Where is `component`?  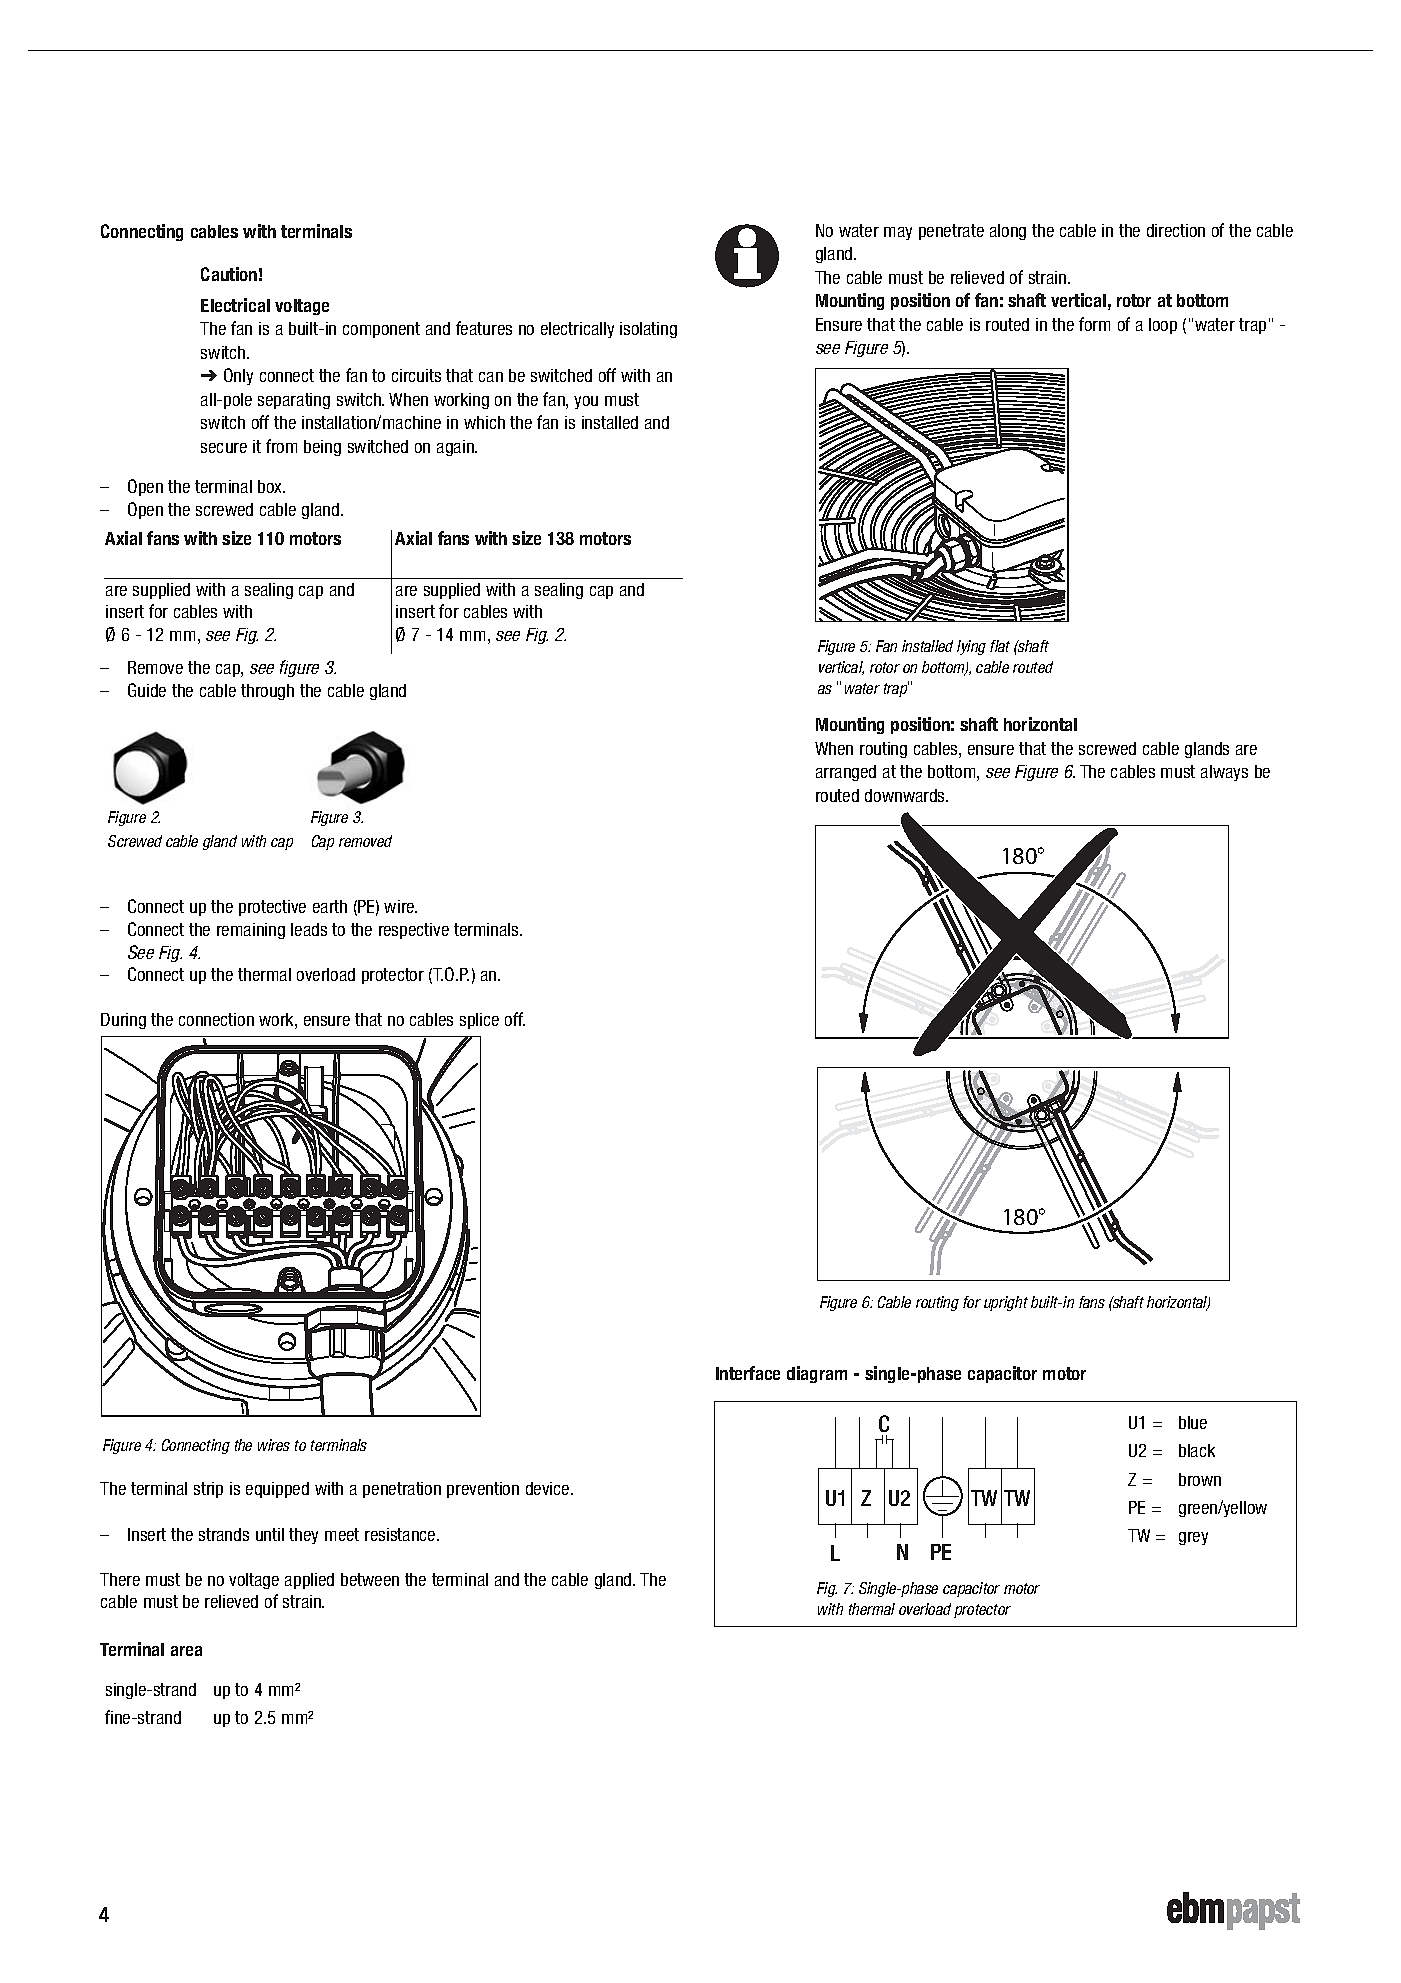 component is located at coordinates (381, 330).
